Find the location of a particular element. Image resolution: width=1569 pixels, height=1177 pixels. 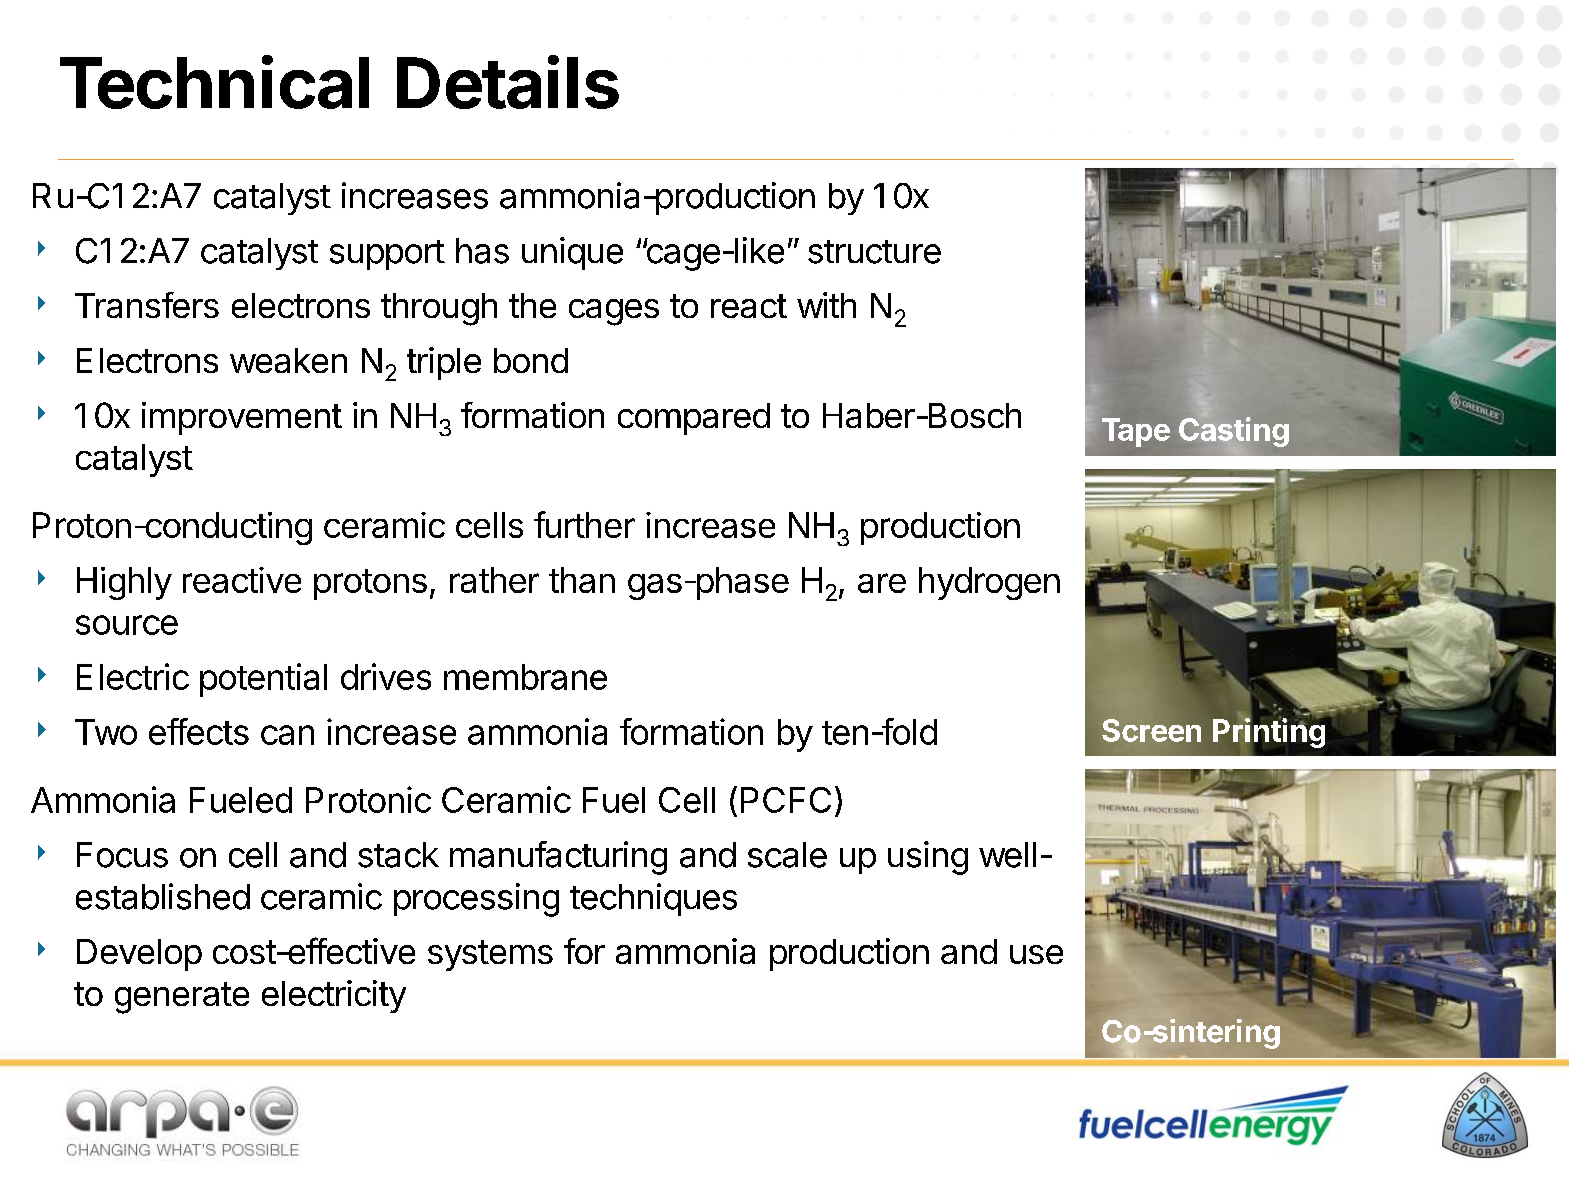

Details is located at coordinates (508, 82).
